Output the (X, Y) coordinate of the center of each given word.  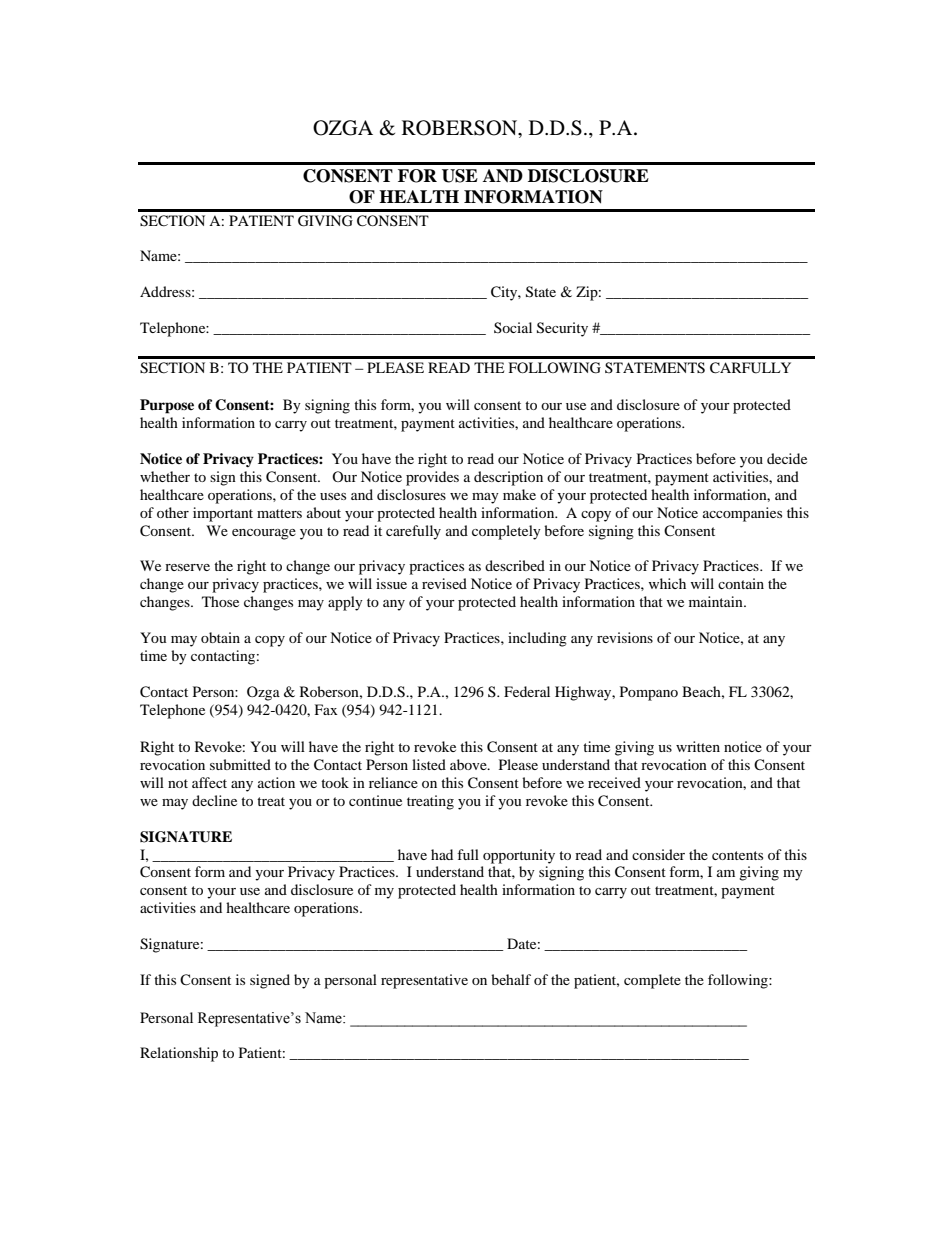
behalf (511, 979)
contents (737, 855)
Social (513, 327)
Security (562, 329)
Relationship (179, 1054)
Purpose (167, 406)
